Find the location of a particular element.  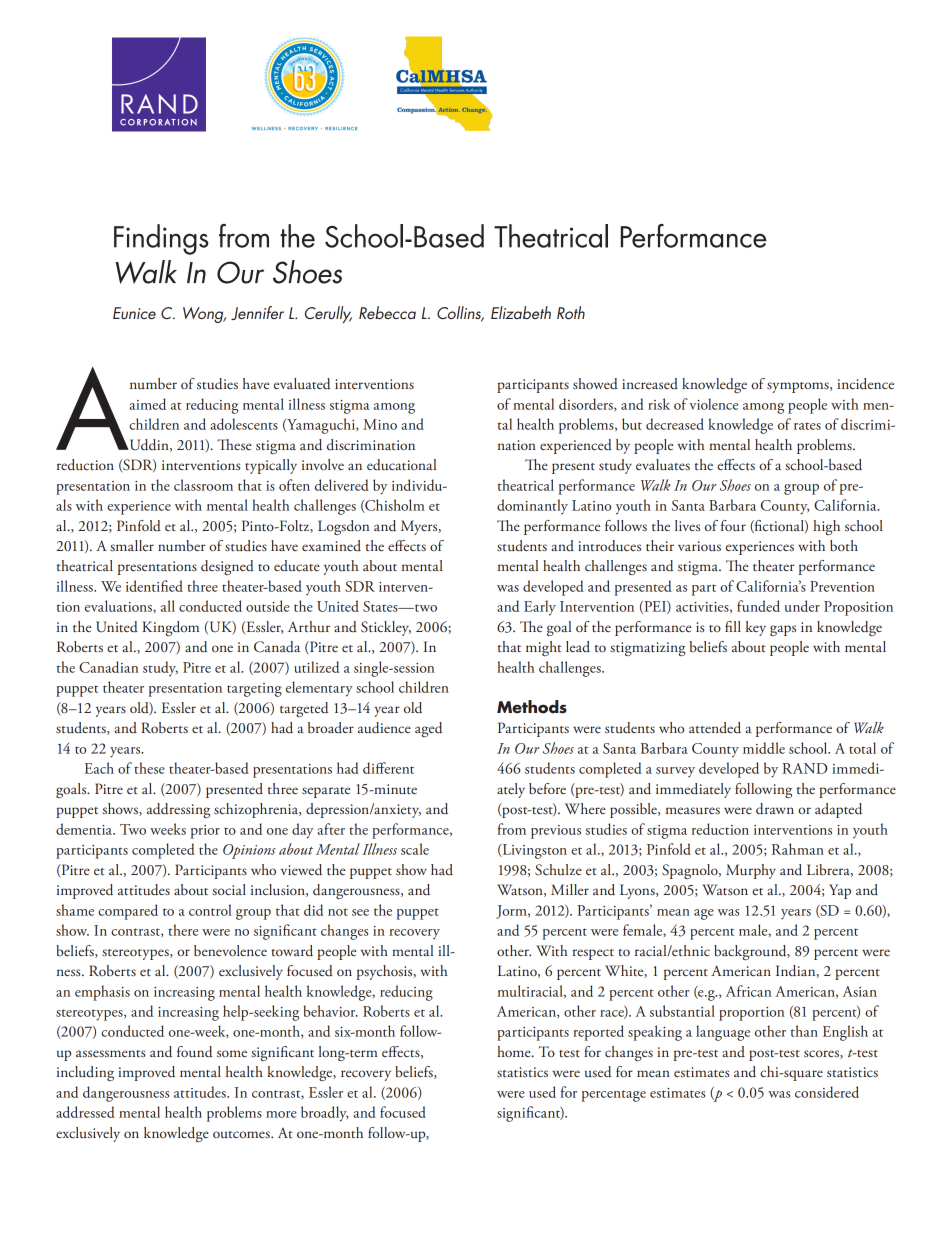

Roth is located at coordinates (571, 312).
